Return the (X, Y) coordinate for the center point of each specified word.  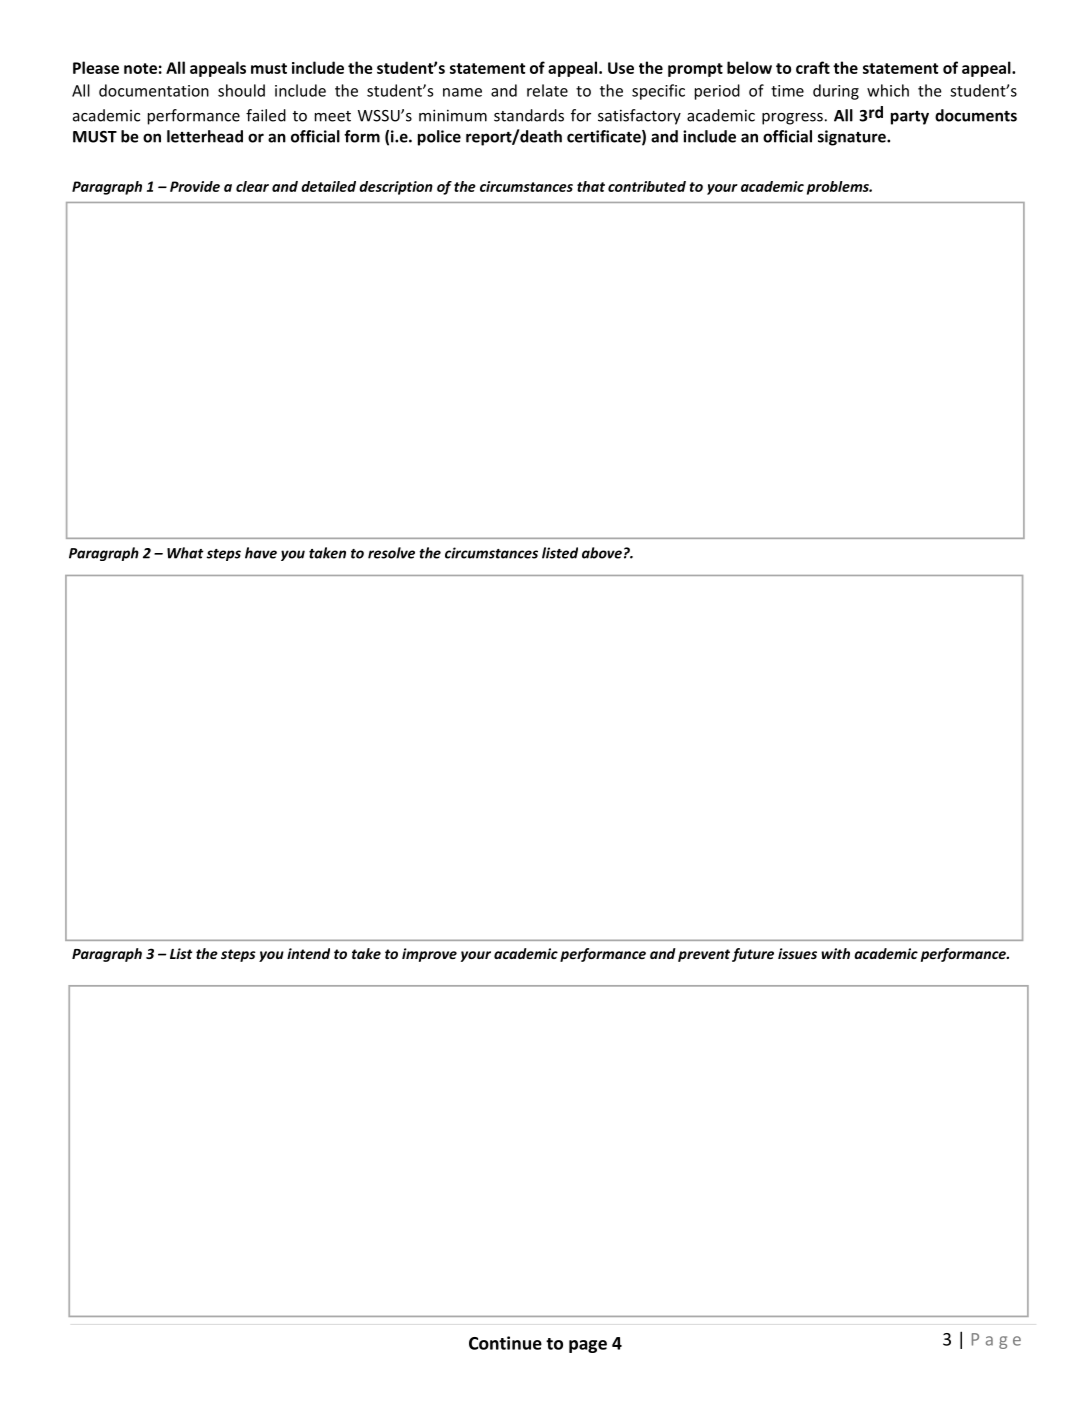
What (185, 553)
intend (308, 953)
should (241, 90)
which (888, 90)
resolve (391, 553)
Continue (505, 1343)
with (835, 953)
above (602, 553)
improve (429, 955)
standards (529, 115)
